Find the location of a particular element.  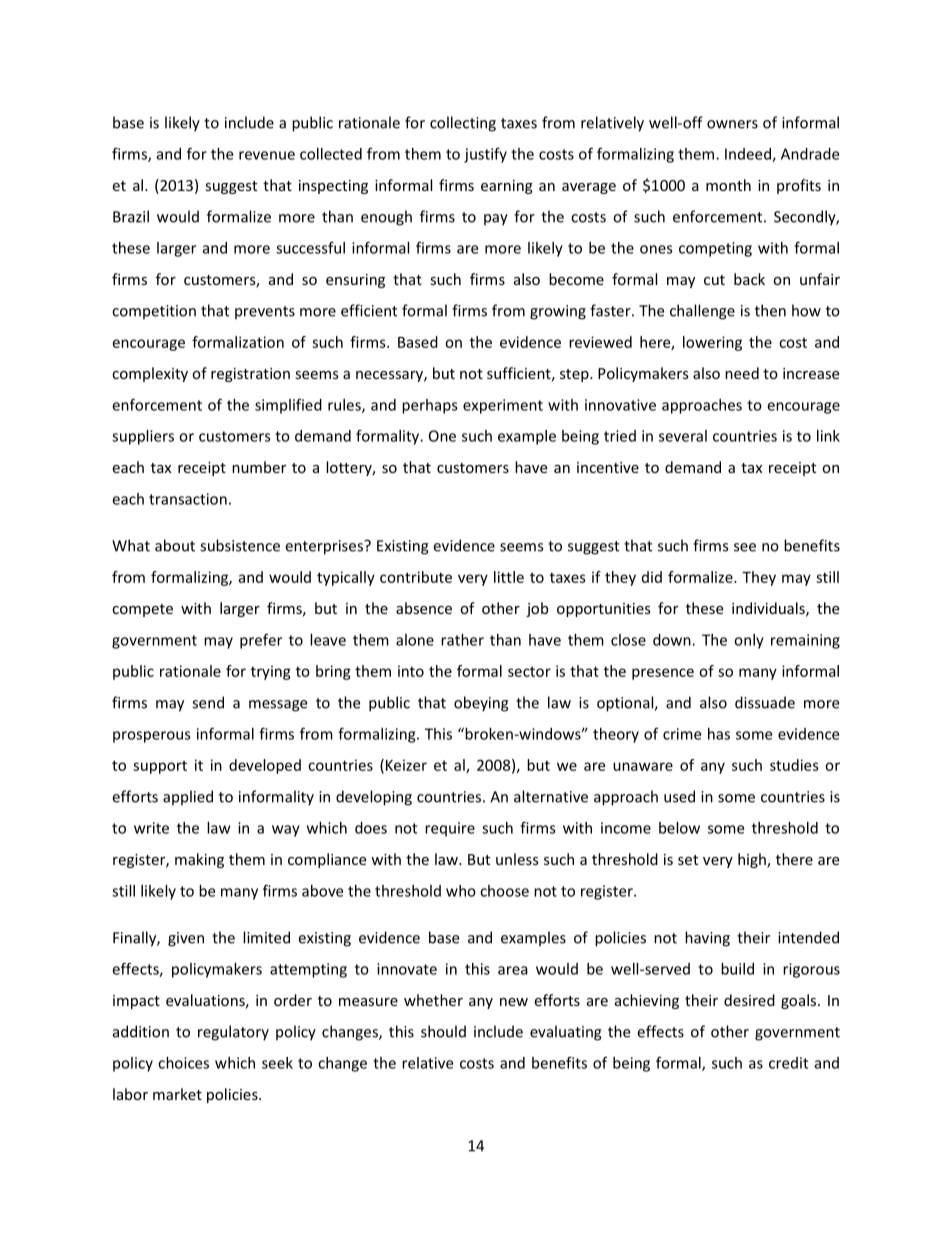

developed is located at coordinates (265, 766).
